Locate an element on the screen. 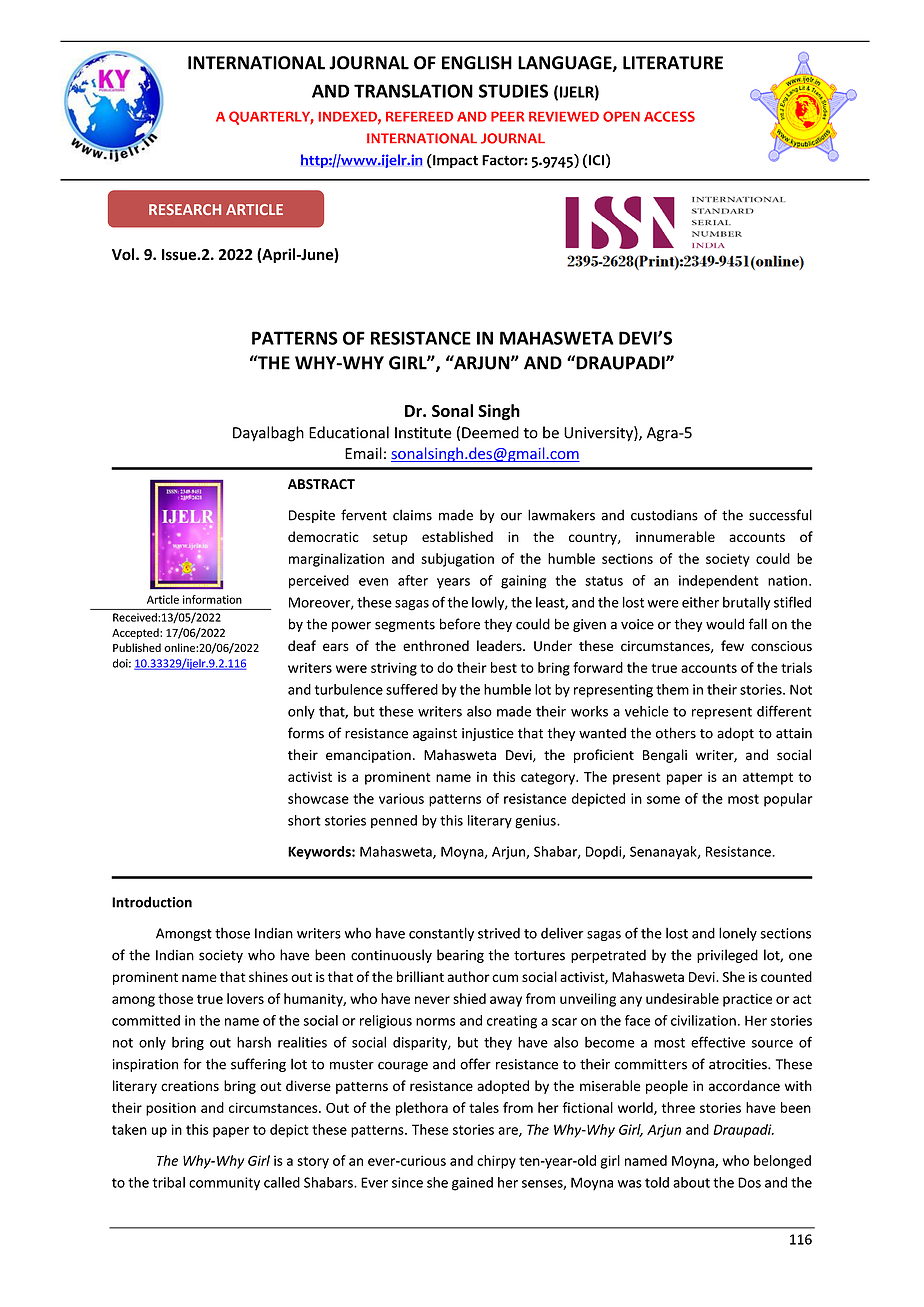 The image size is (924, 1307). ENGLISH is located at coordinates (477, 63).
